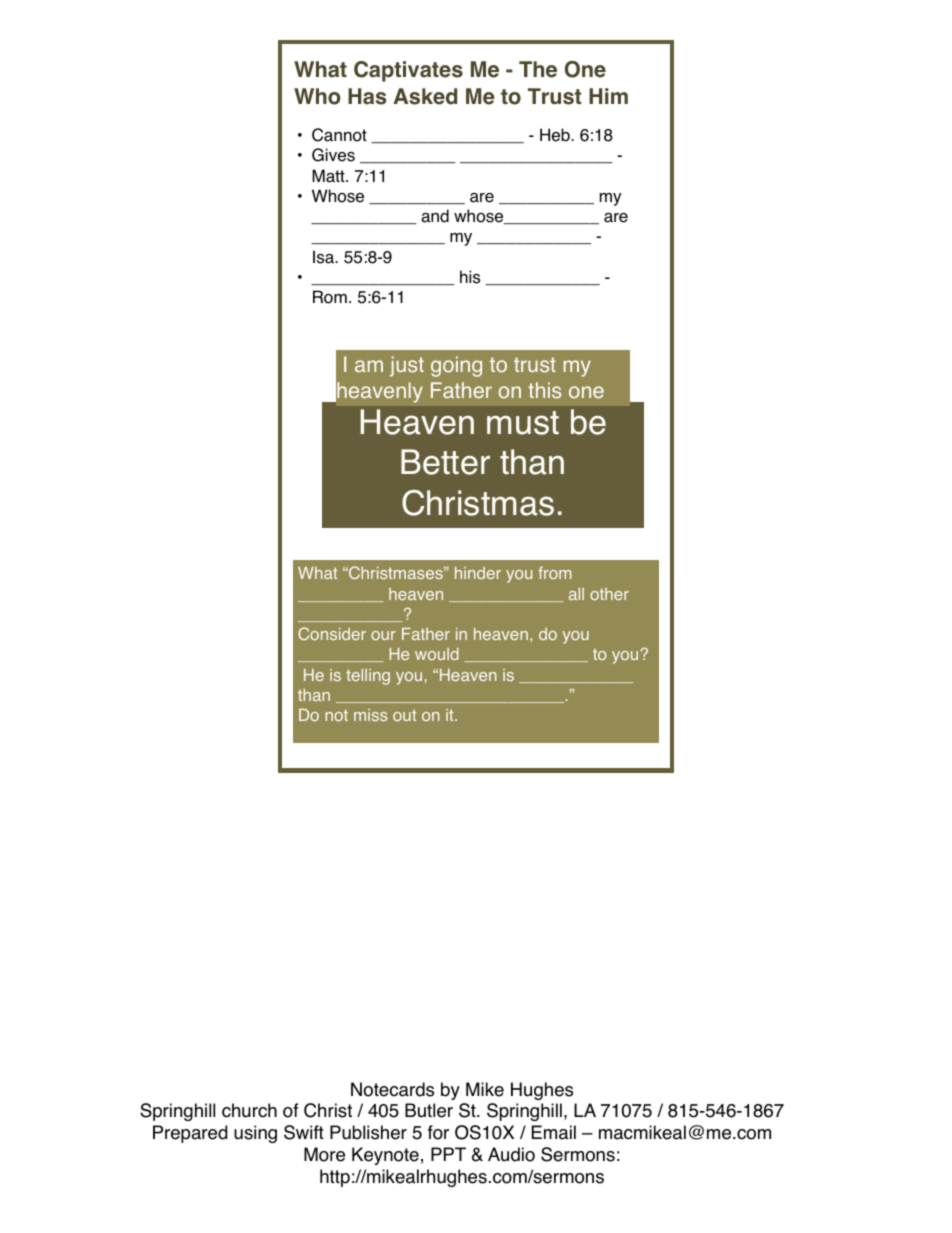  I want to click on all, so click(576, 594).
